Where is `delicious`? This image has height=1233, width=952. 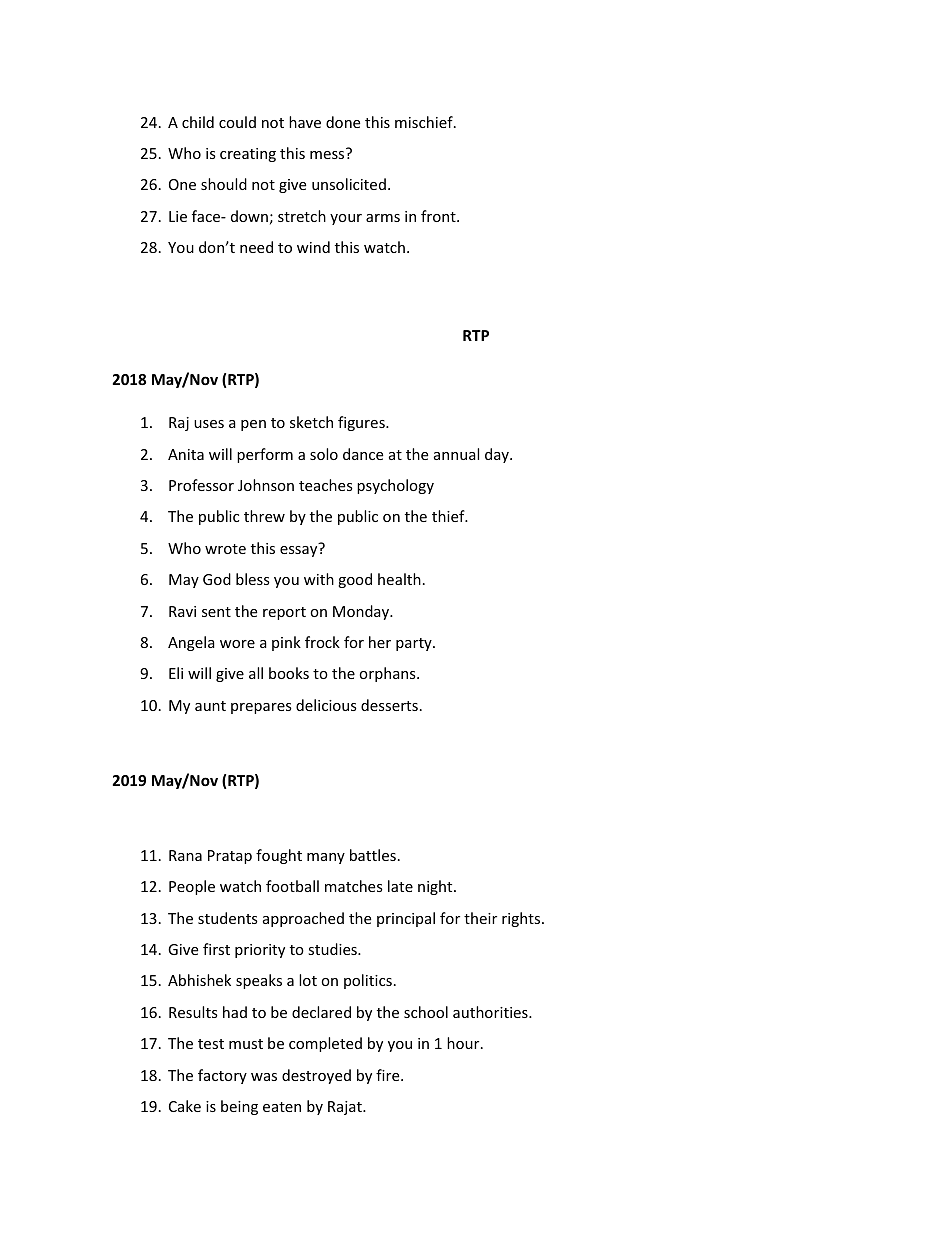 delicious is located at coordinates (326, 705).
